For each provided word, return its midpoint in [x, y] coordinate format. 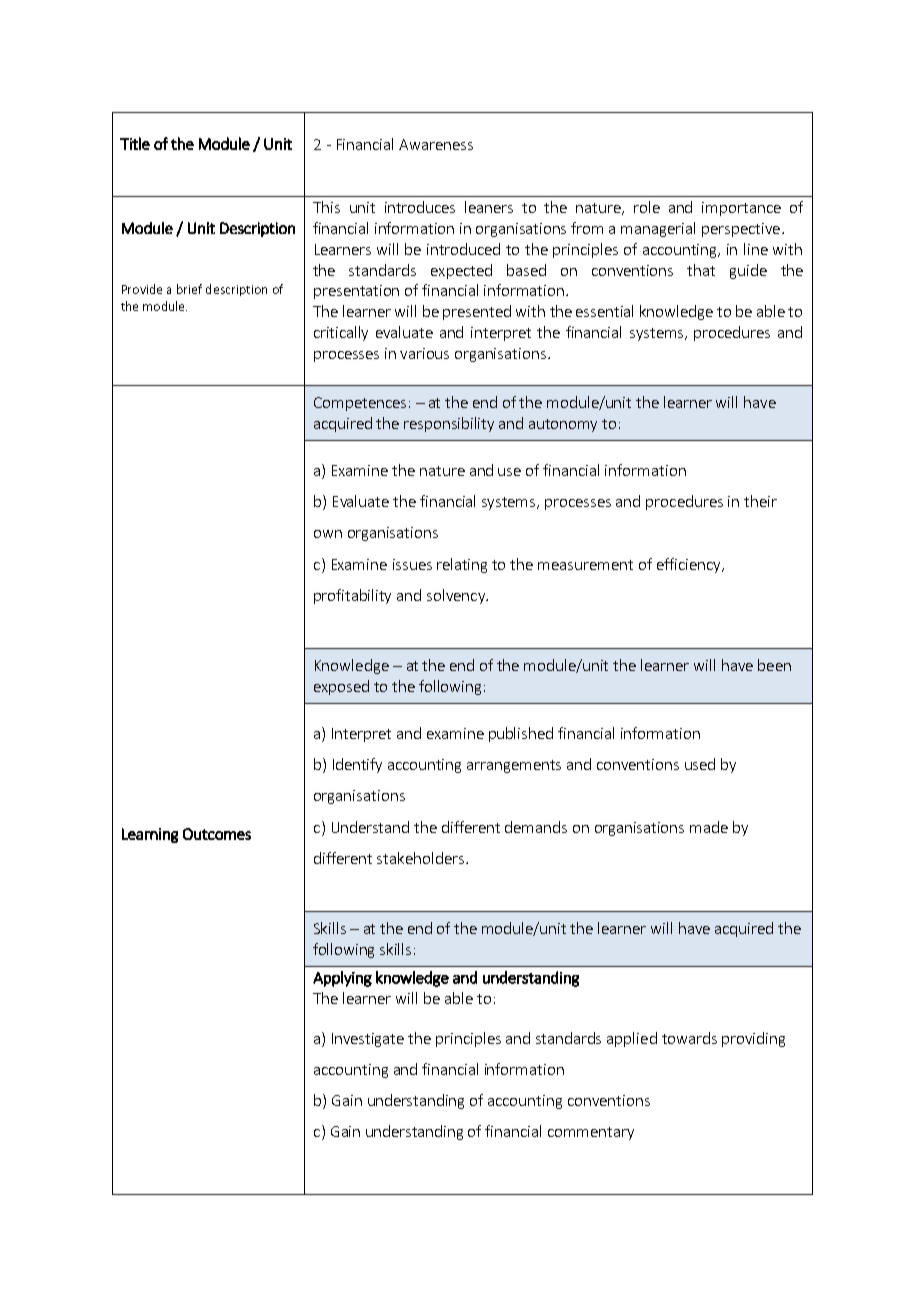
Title [135, 143]
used [700, 764]
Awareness [436, 144]
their [760, 501]
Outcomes [217, 834]
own [328, 534]
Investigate [368, 1040]
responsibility [449, 424]
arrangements [514, 766]
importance [741, 209]
